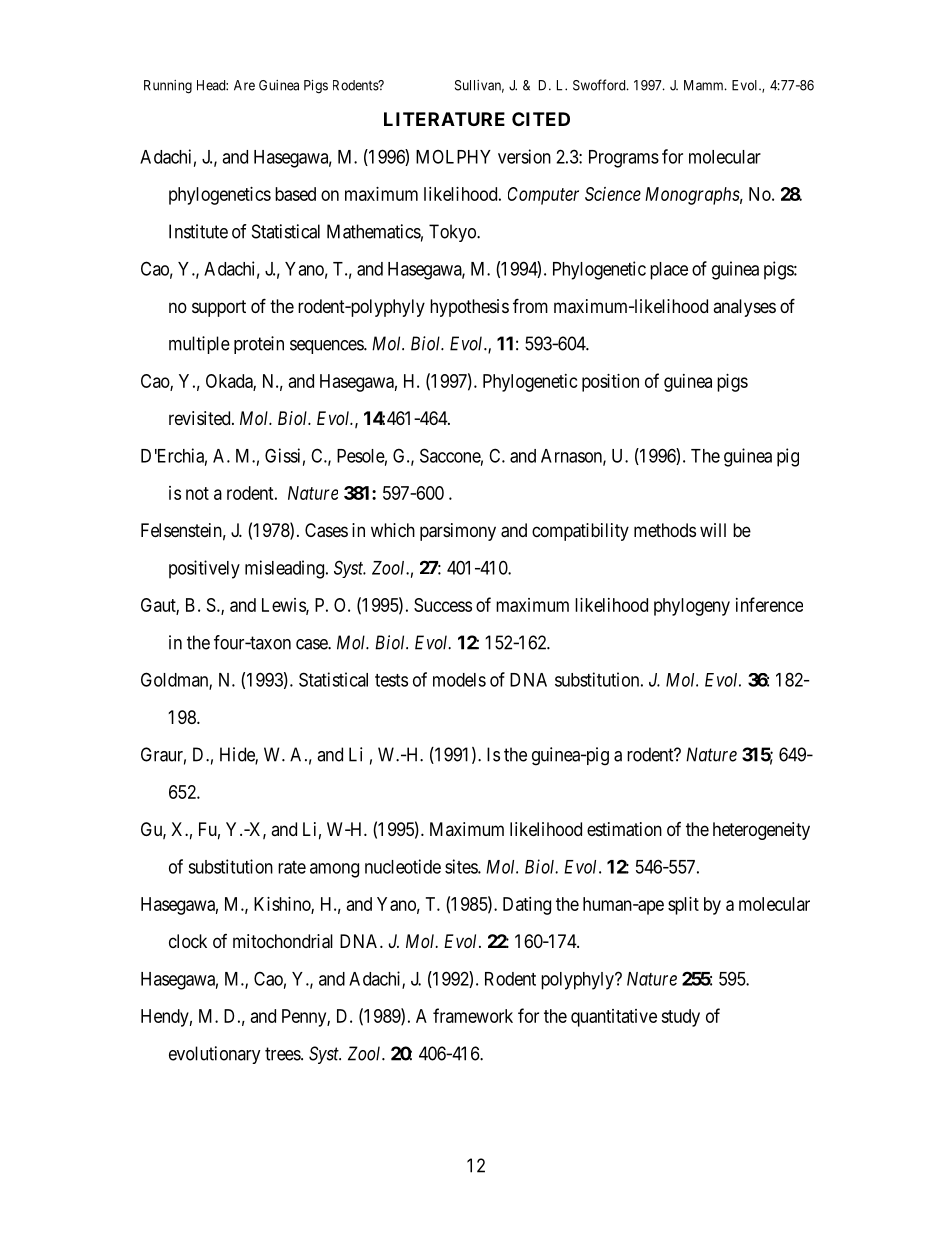 The image size is (952, 1233). Describe the element at coordinates (244, 85) in the image. I see `Are` at that location.
